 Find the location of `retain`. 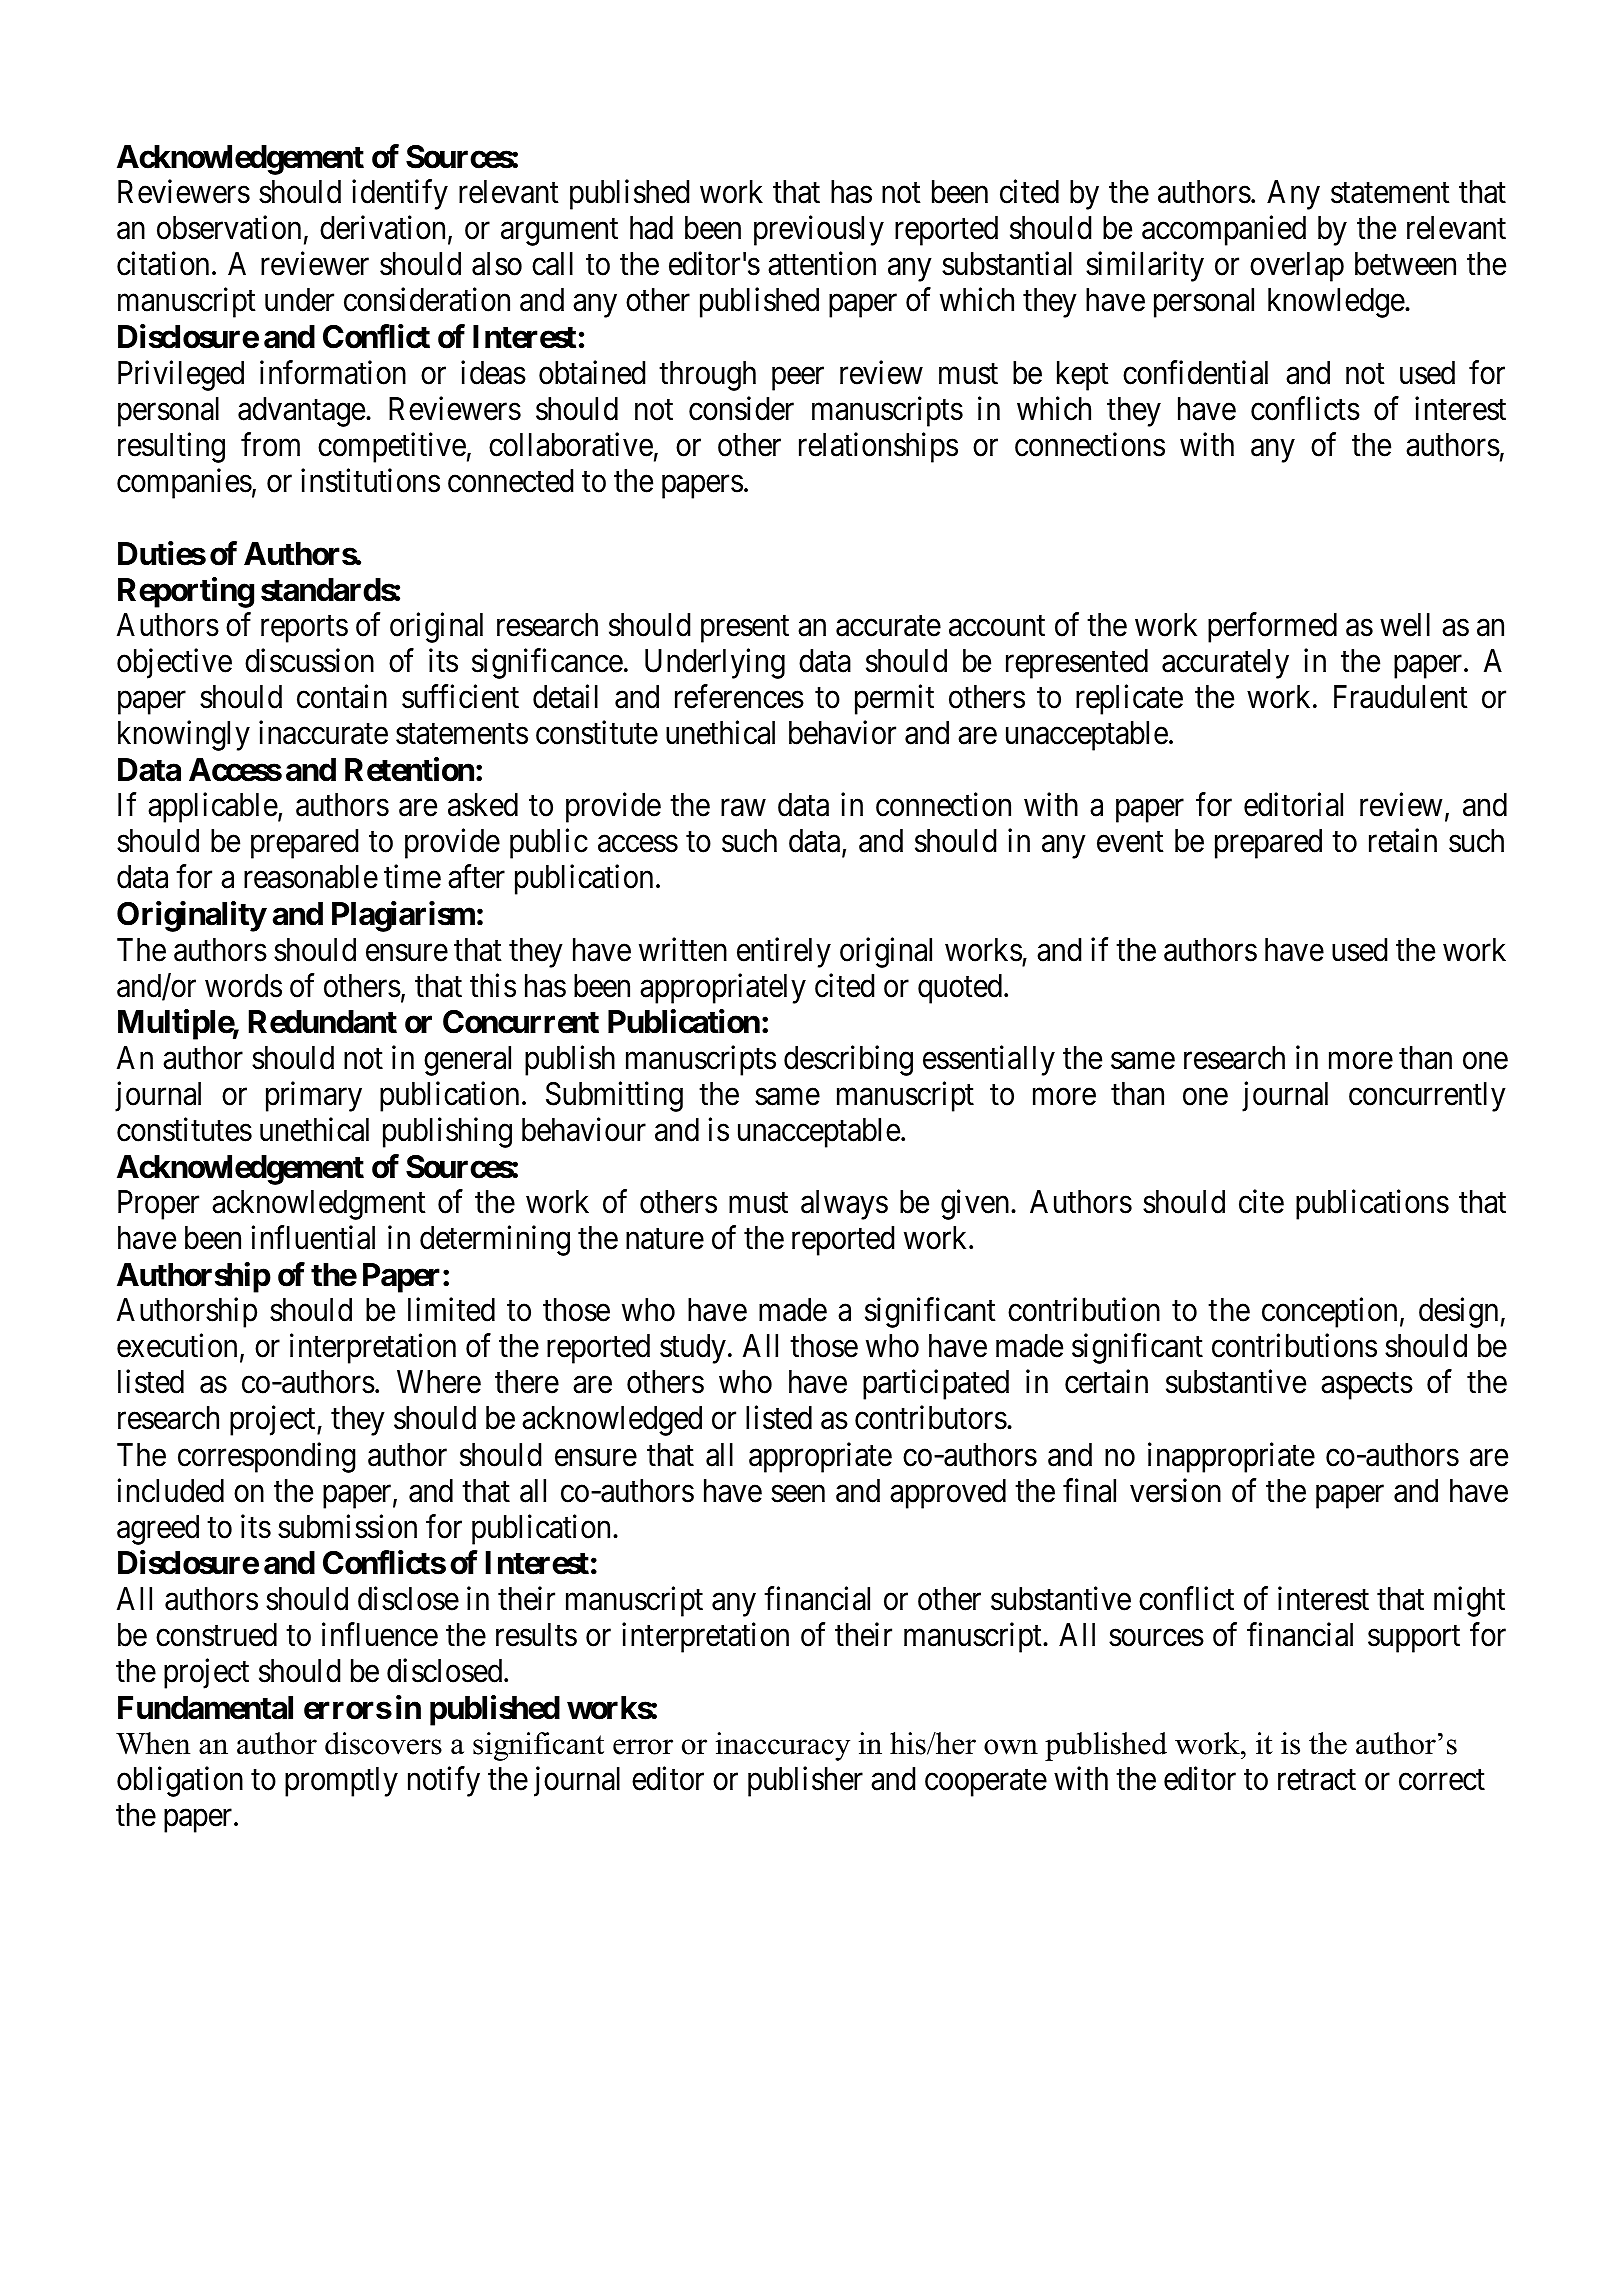

retain is located at coordinates (1403, 841).
